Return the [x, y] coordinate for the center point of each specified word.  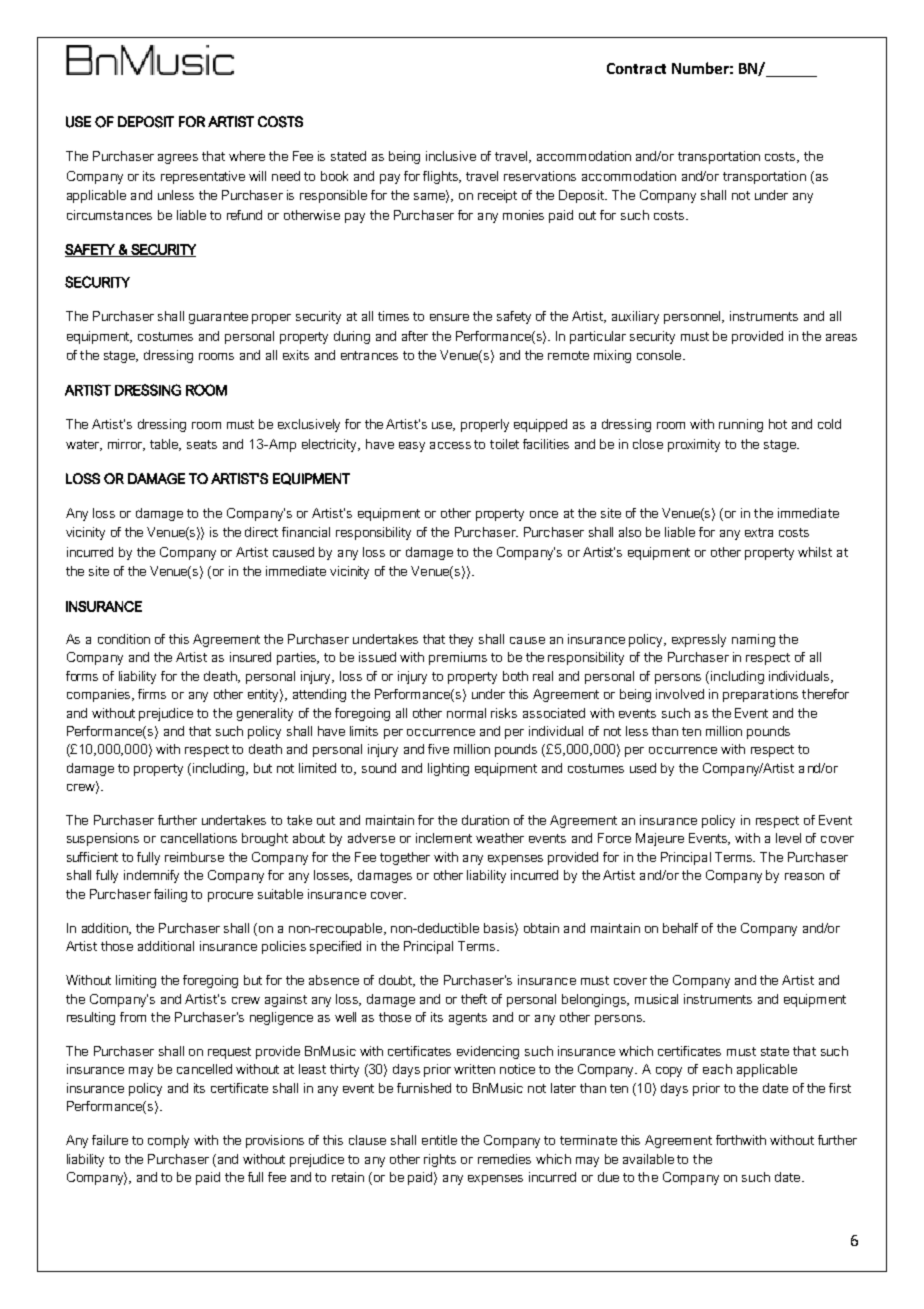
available [648, 1159]
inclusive [451, 156]
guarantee [218, 318]
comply [168, 1141]
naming [753, 640]
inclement [444, 838]
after [415, 336]
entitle [439, 1140]
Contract [636, 68]
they [461, 640]
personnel [694, 317]
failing [170, 895]
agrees [178, 159]
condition [124, 639]
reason [804, 876]
